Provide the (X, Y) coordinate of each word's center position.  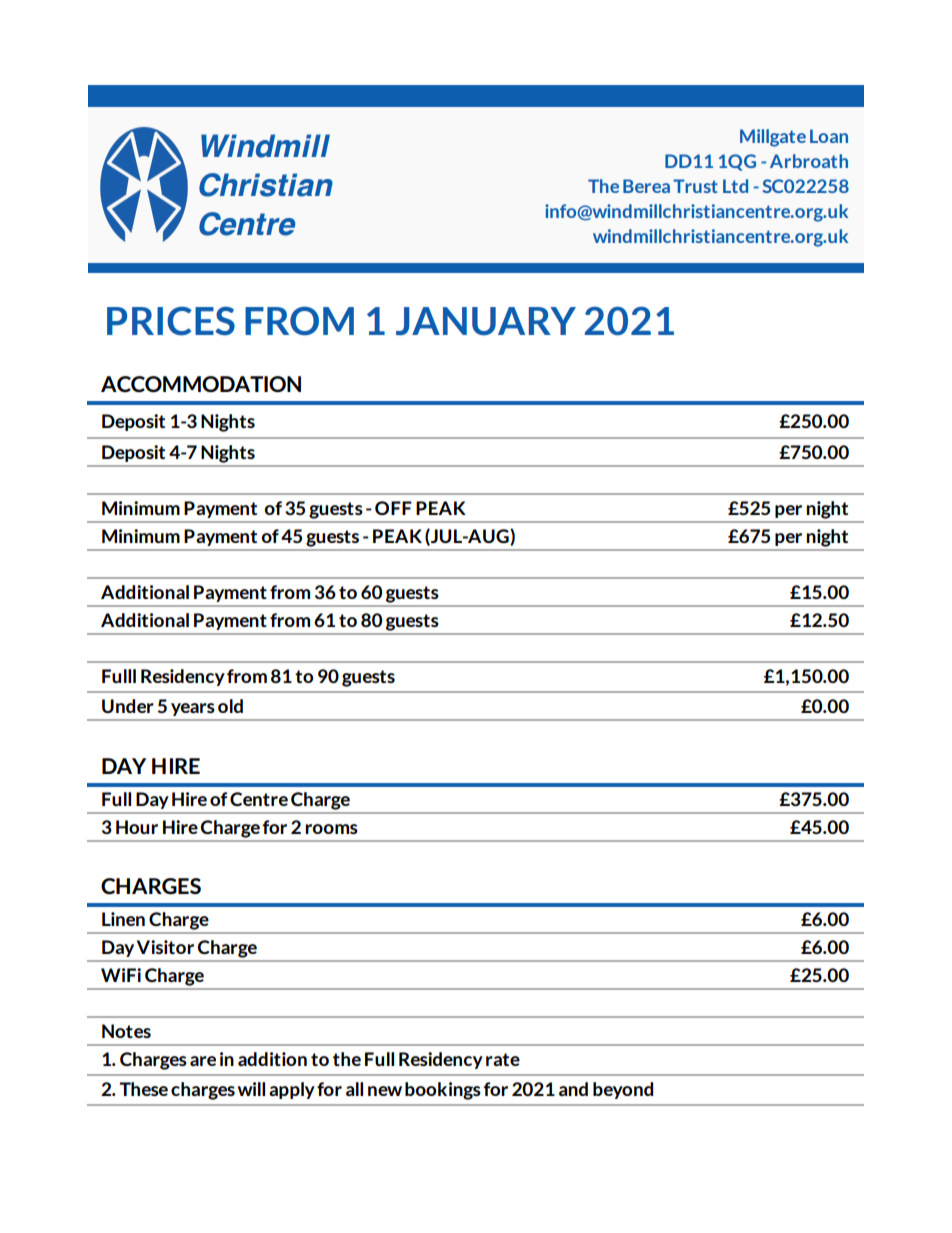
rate (503, 1059)
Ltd (735, 186)
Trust (695, 186)
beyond (623, 1090)
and (573, 1089)
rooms (331, 829)
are (203, 1061)
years (192, 709)
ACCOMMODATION (201, 384)
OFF (393, 508)
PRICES (171, 321)
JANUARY (486, 321)
